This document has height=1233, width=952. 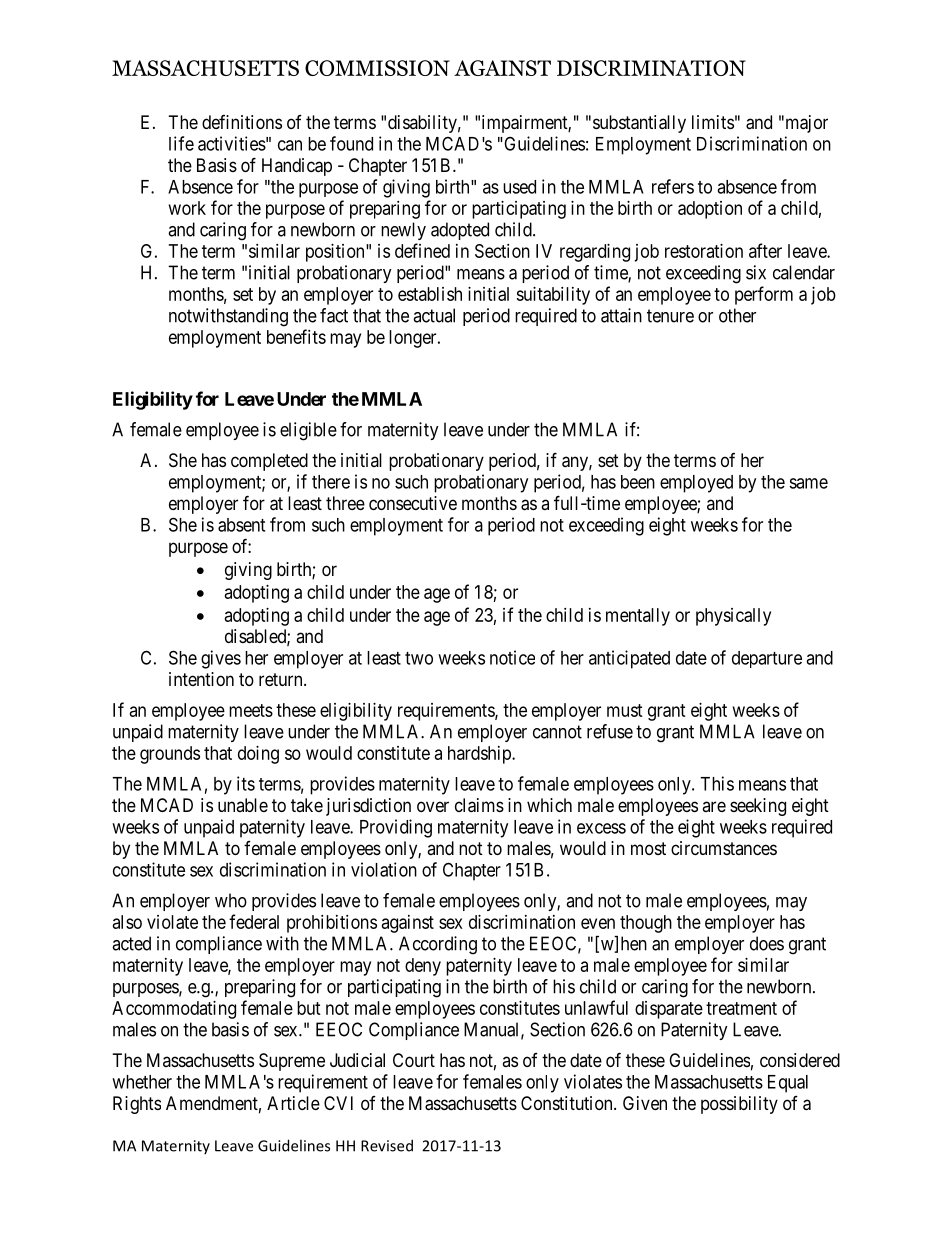 What do you see at coordinates (713, 122) in the document?
I see `limits` at bounding box center [713, 122].
